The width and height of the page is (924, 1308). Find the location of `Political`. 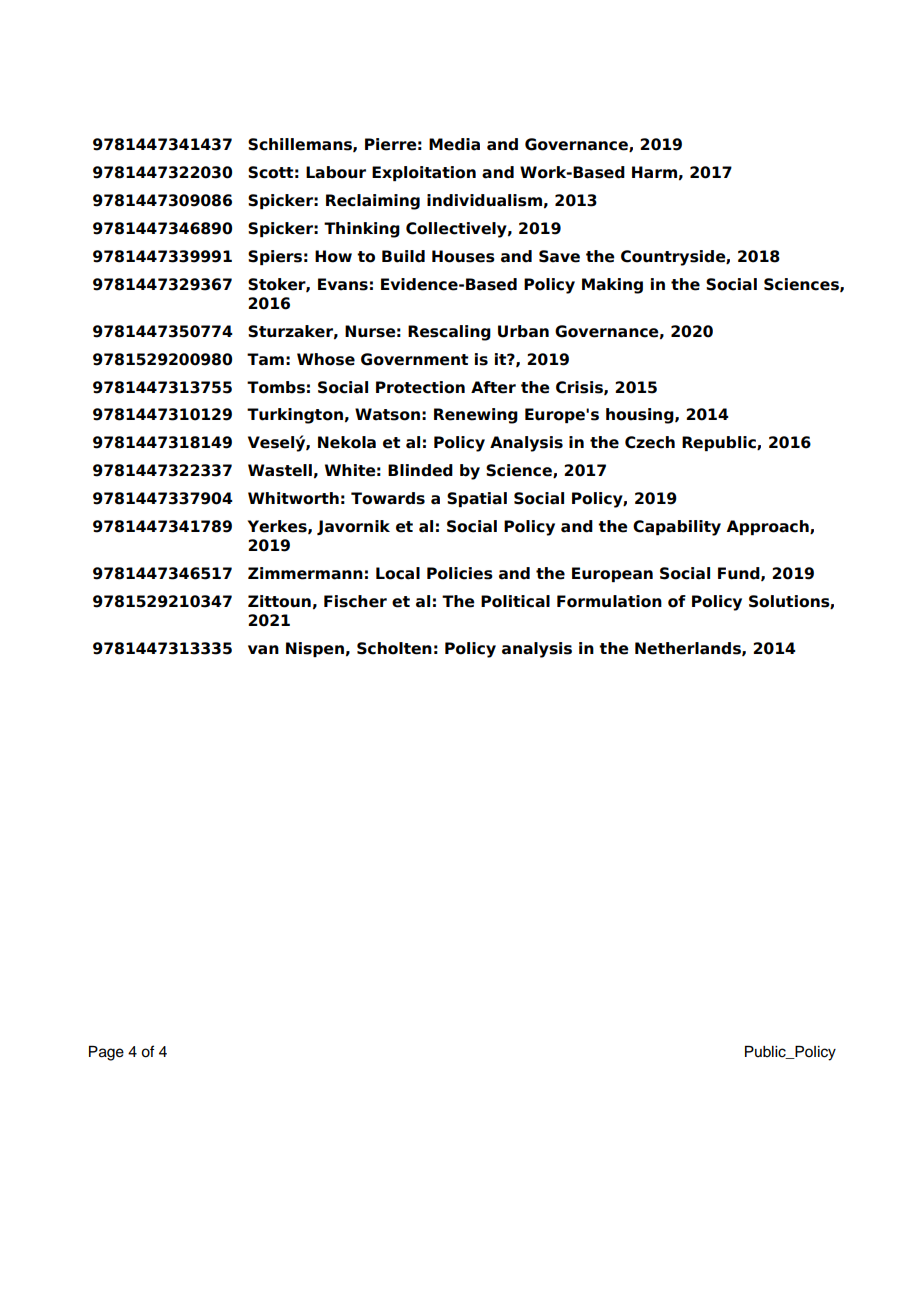

Political is located at coordinates (515, 601).
